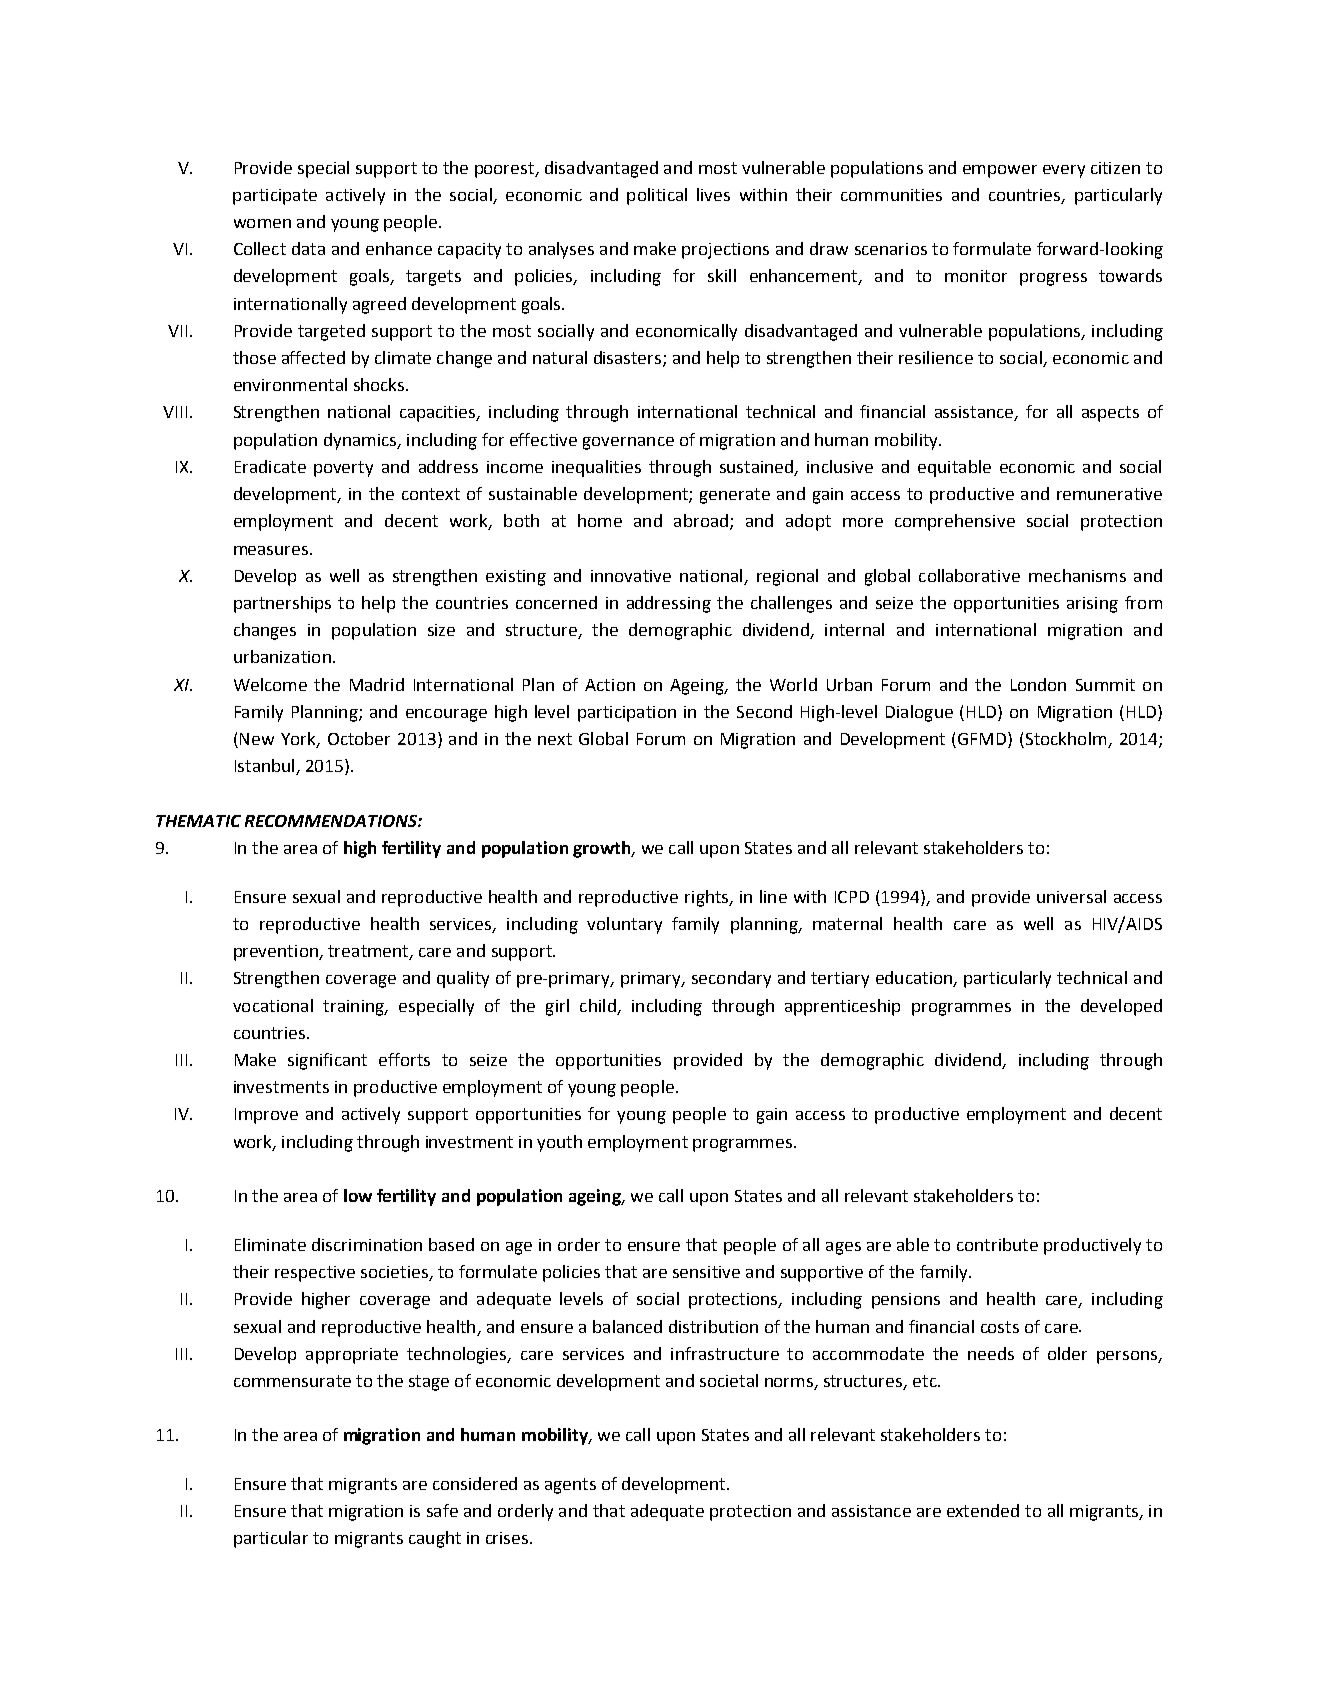  I want to click on universal, so click(1071, 896).
